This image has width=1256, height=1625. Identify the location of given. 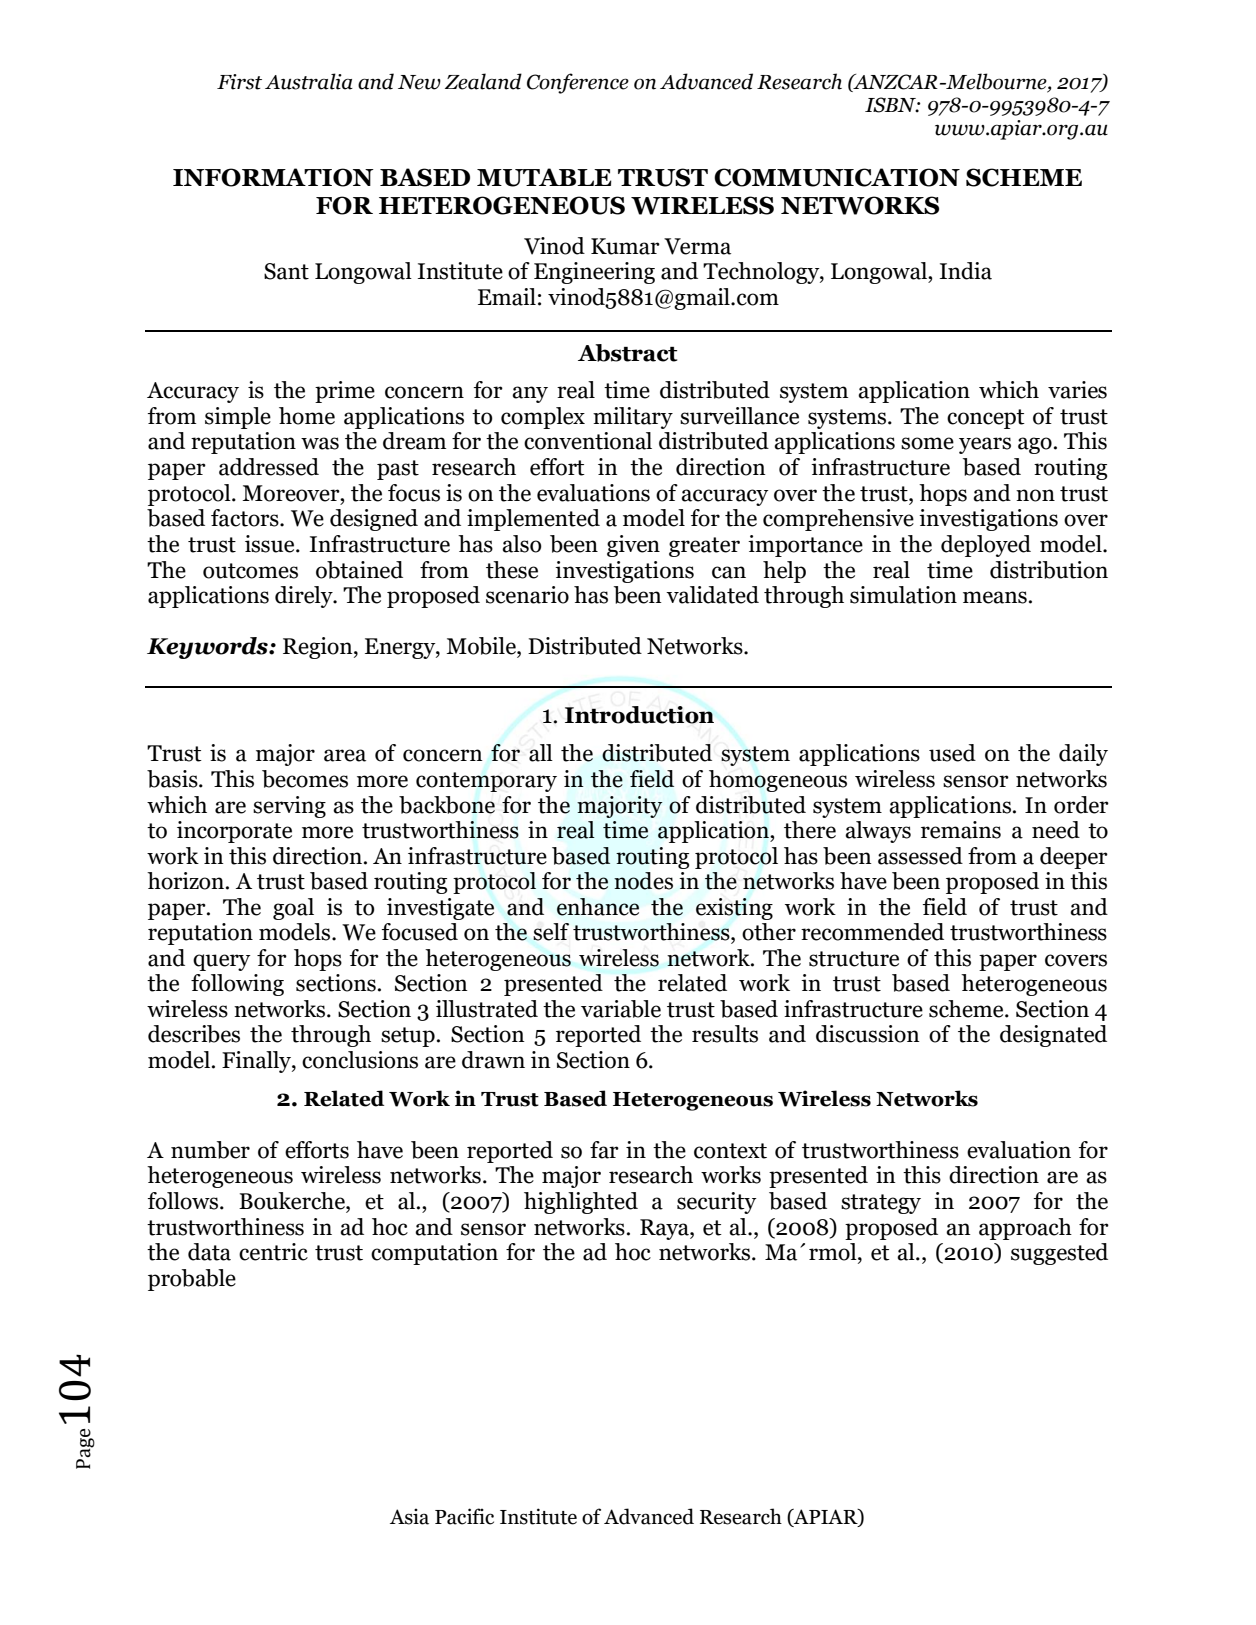
(633, 546).
